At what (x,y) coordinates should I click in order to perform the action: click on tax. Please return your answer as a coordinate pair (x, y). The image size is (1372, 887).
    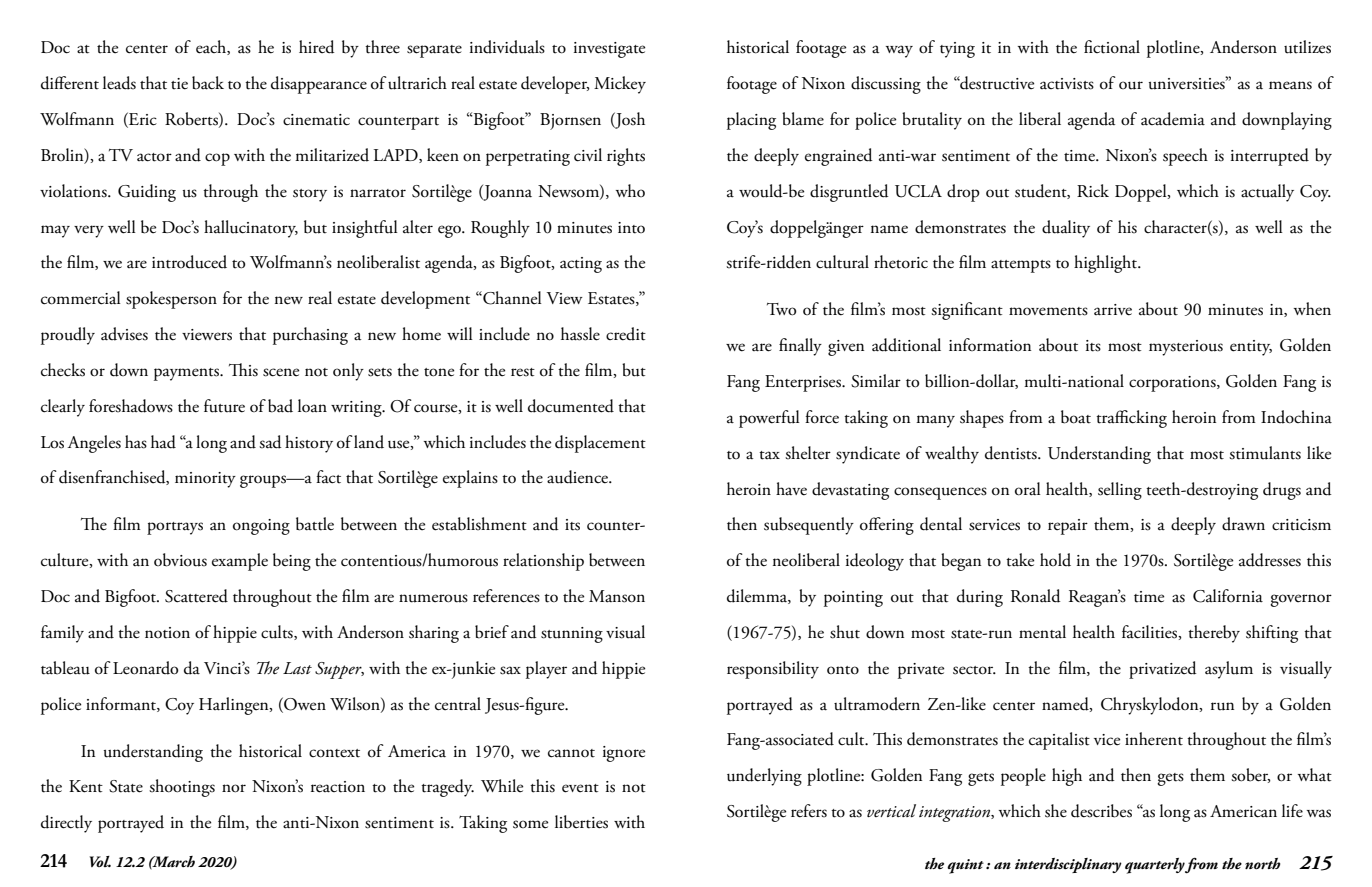
    Looking at the image, I should click on (769, 455).
